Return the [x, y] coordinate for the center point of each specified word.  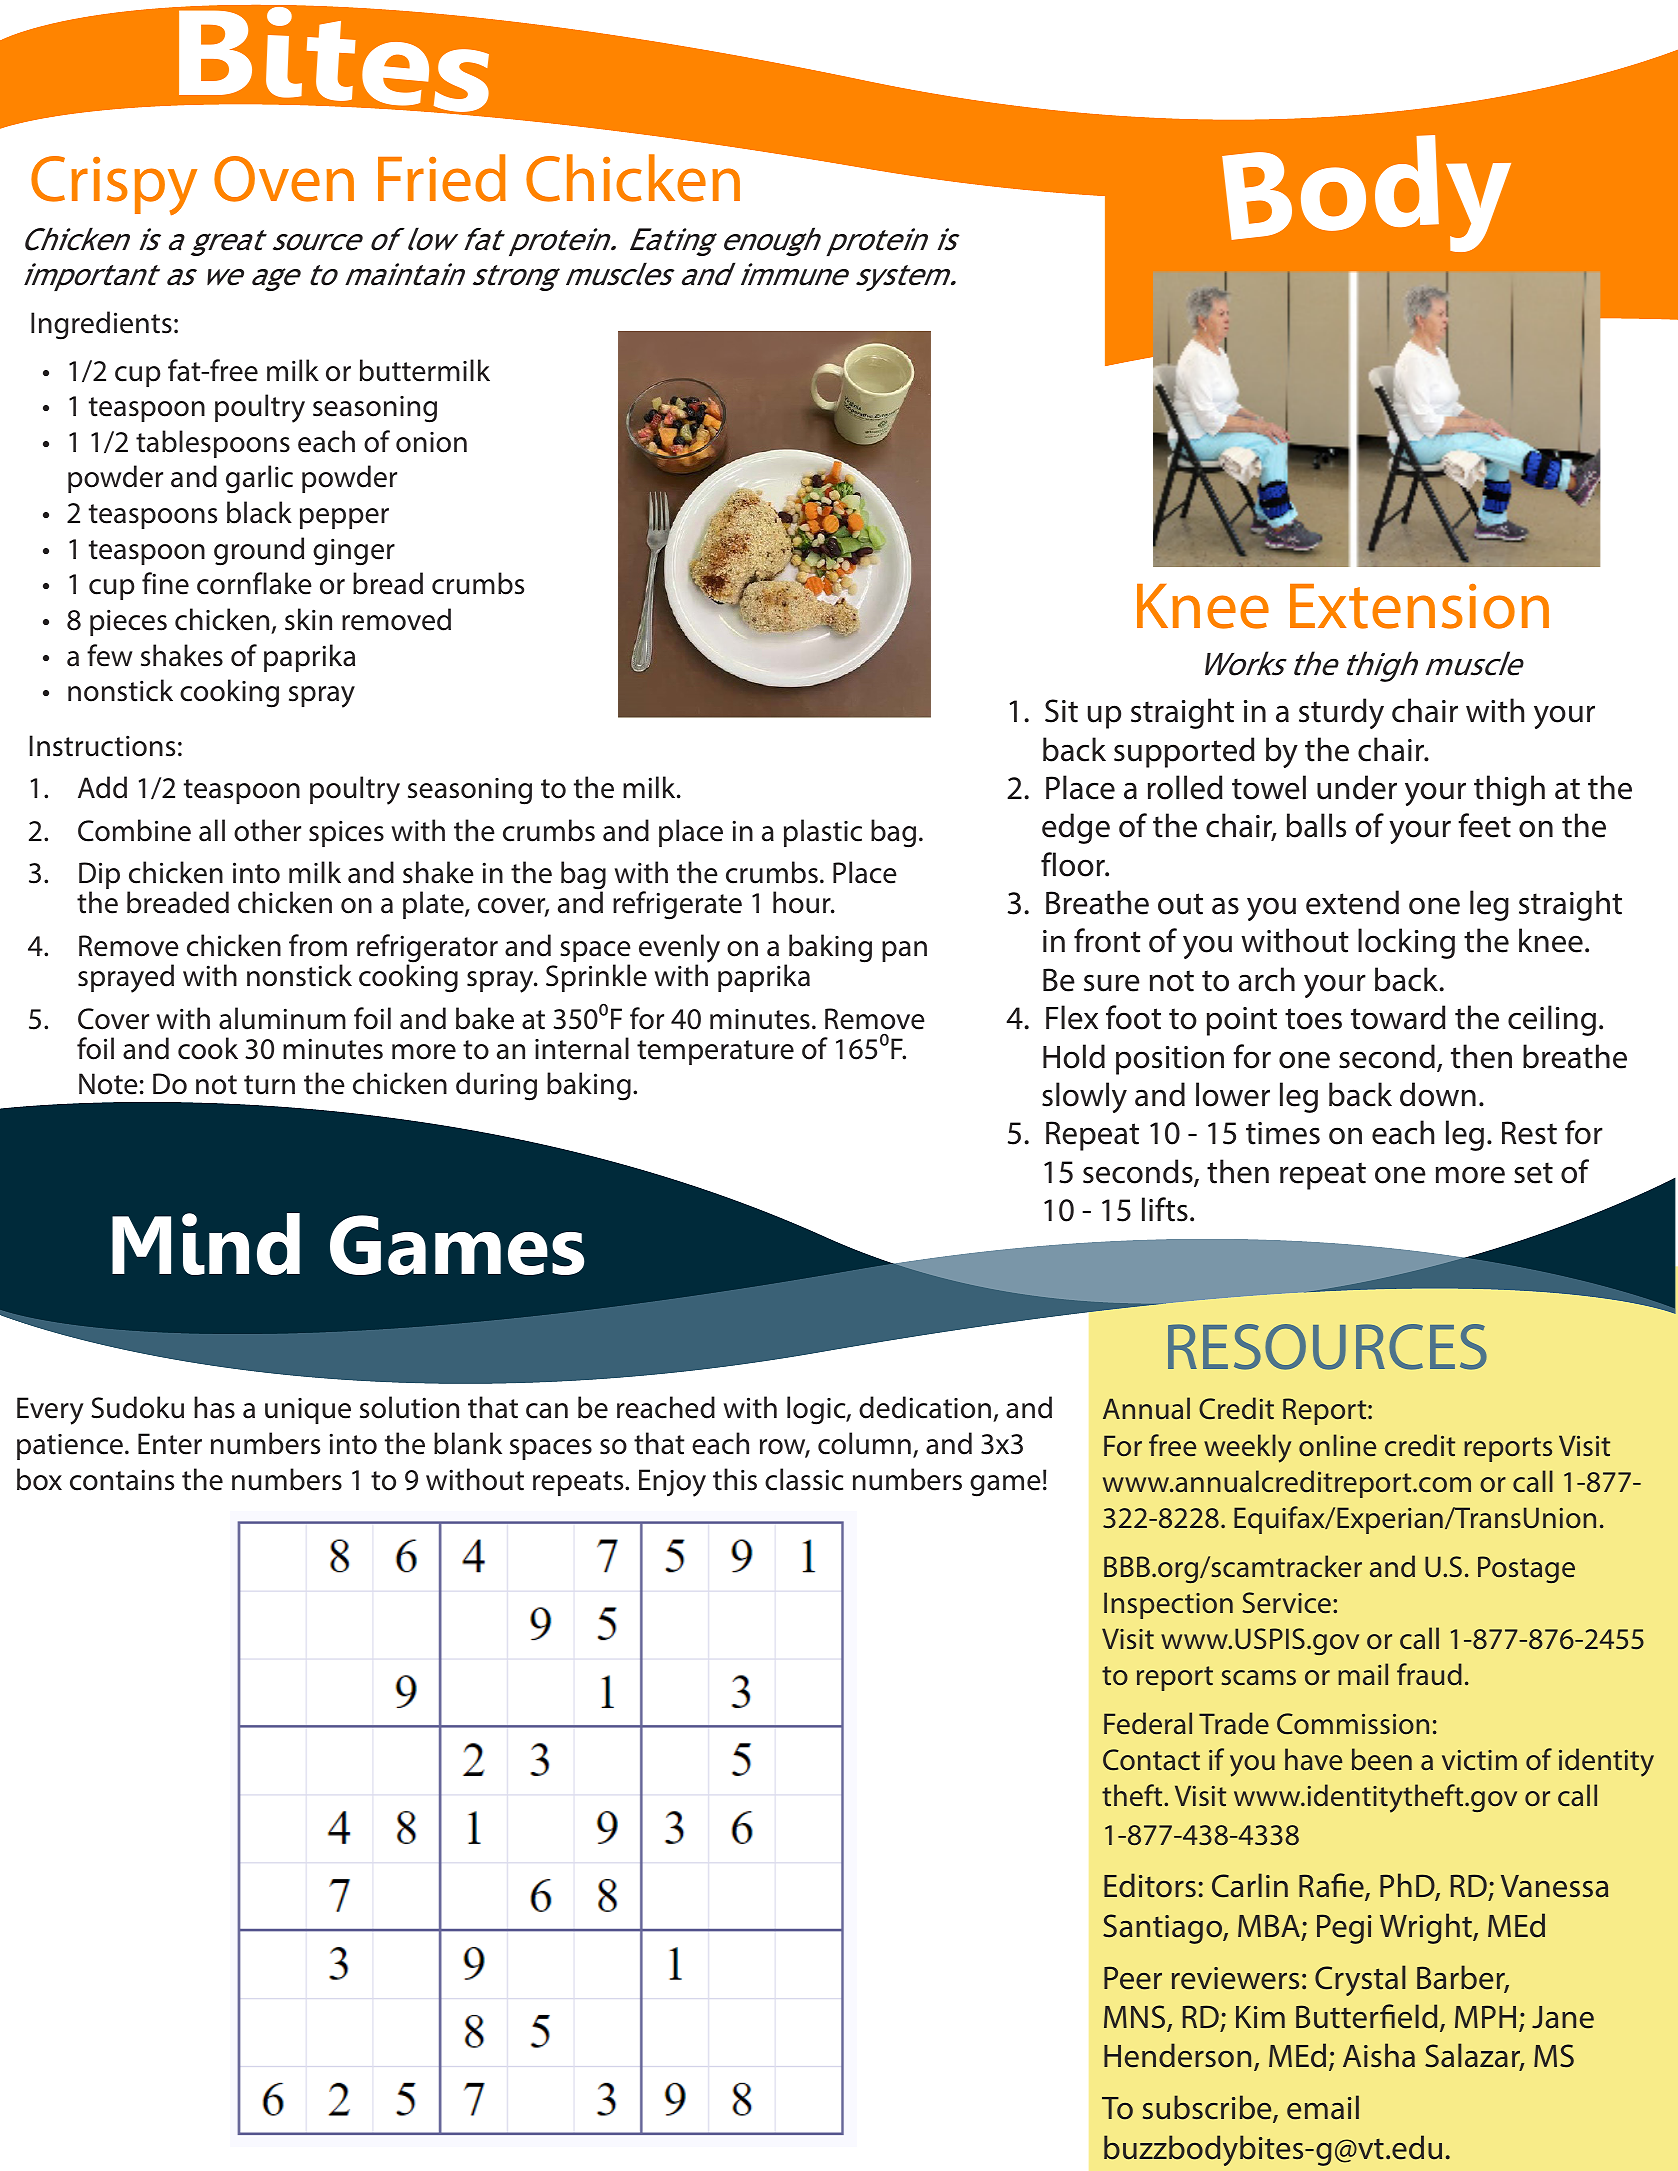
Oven [284, 179]
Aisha [1379, 2055]
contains [122, 1480]
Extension [1419, 606]
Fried [442, 178]
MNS [1136, 2018]
